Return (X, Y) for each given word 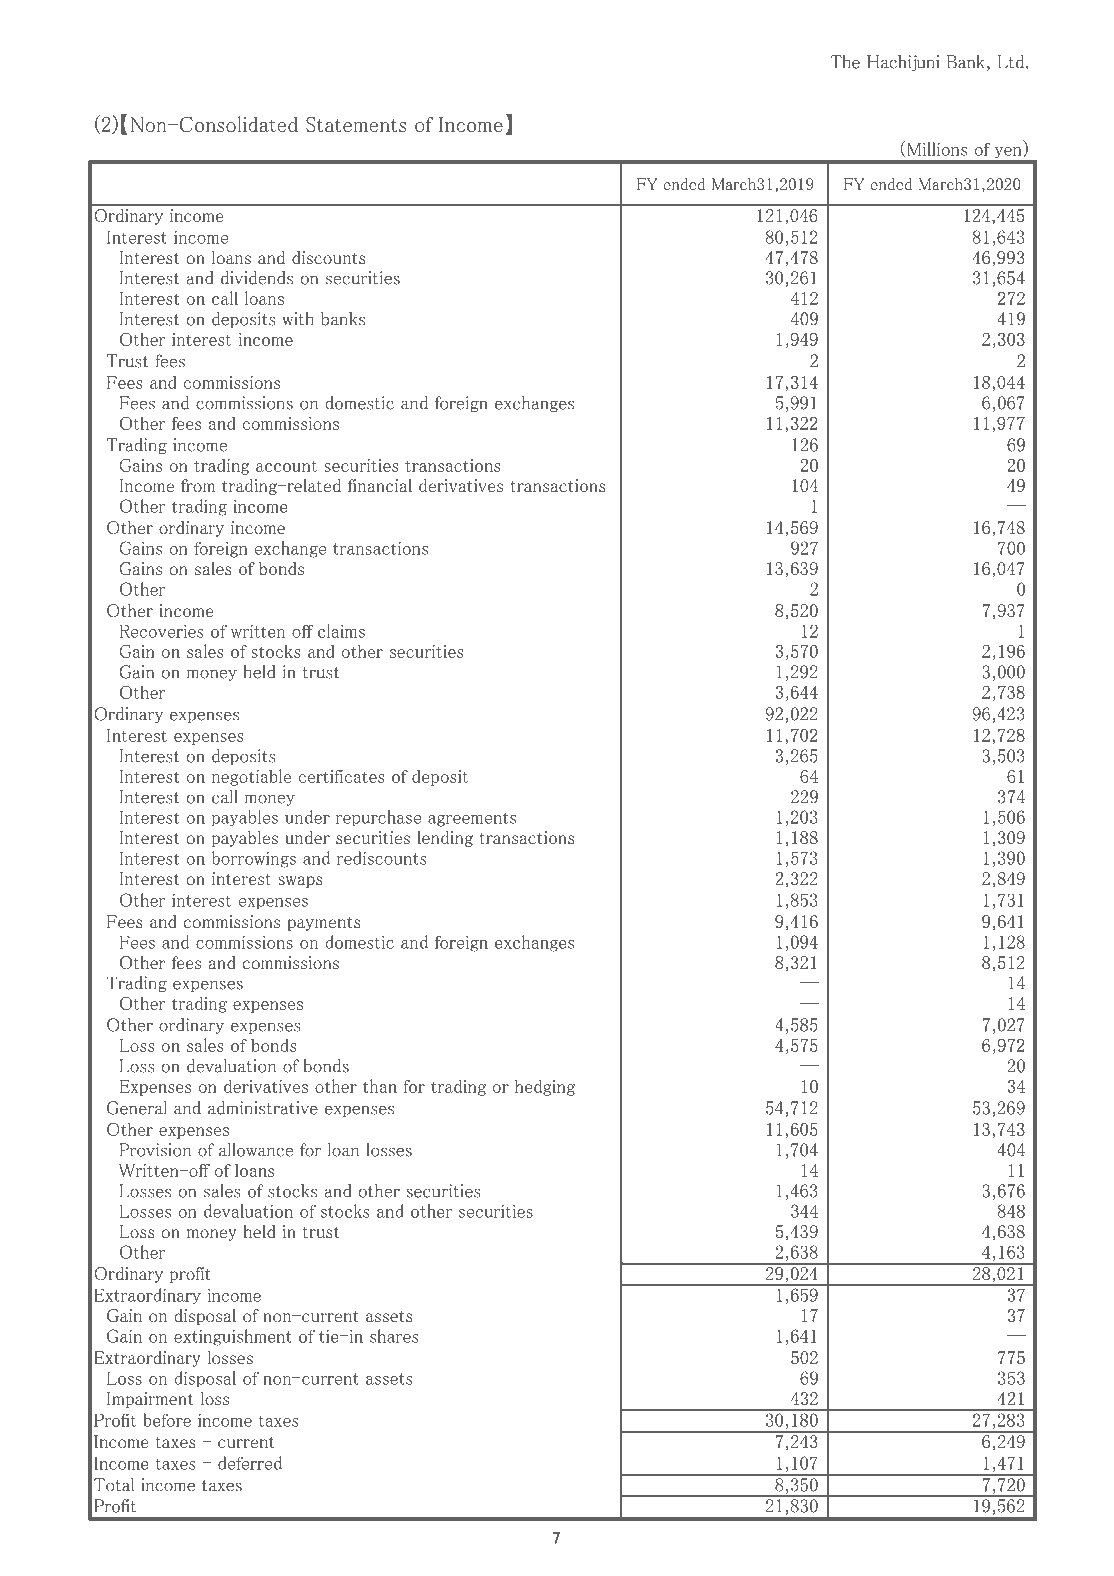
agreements (472, 819)
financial (380, 485)
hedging (545, 1087)
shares (394, 1336)
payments (324, 924)
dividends (257, 278)
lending (445, 839)
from (198, 485)
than (380, 1086)
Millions (937, 149)
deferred (250, 1463)
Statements (356, 124)
